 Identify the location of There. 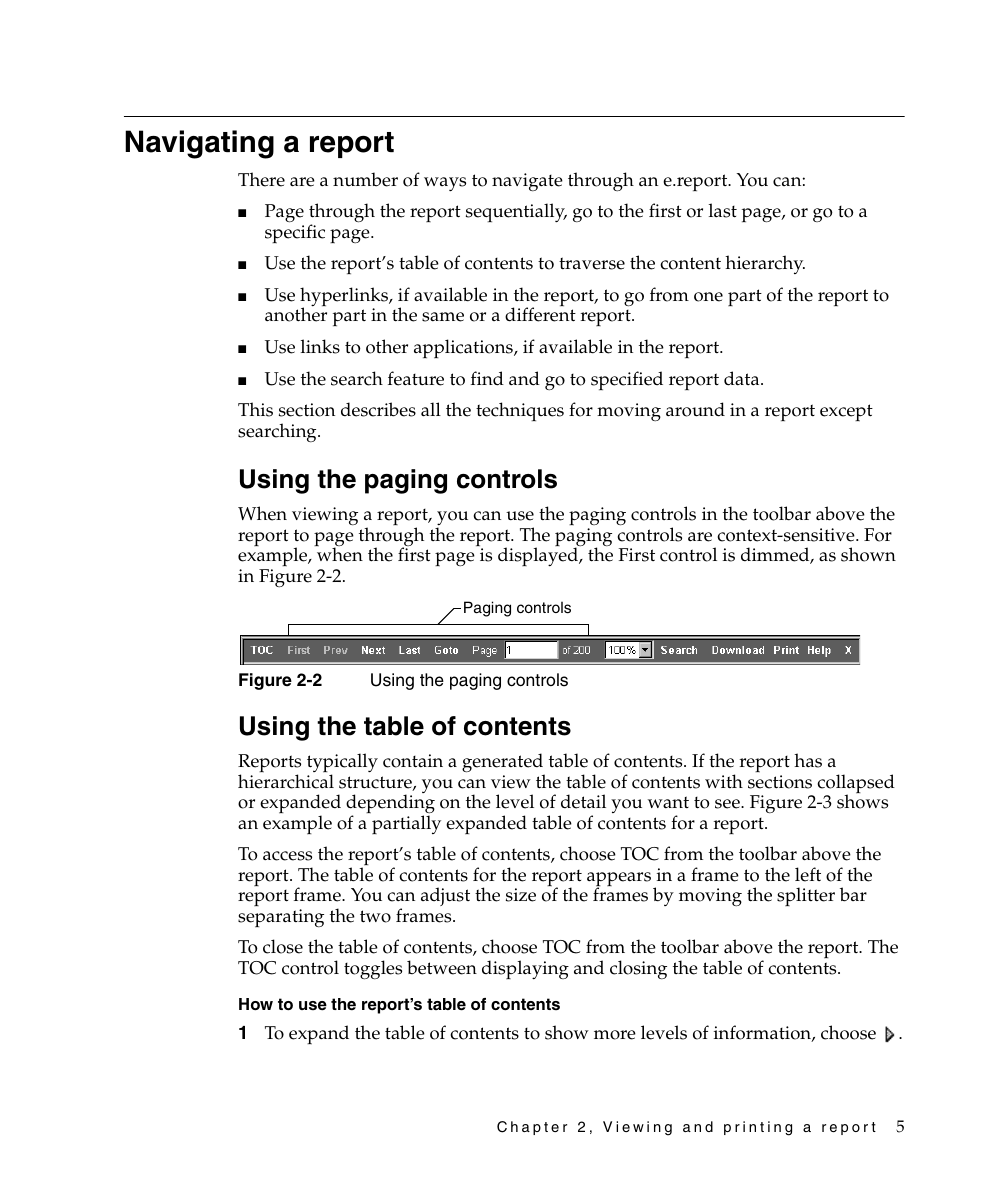
(261, 179).
